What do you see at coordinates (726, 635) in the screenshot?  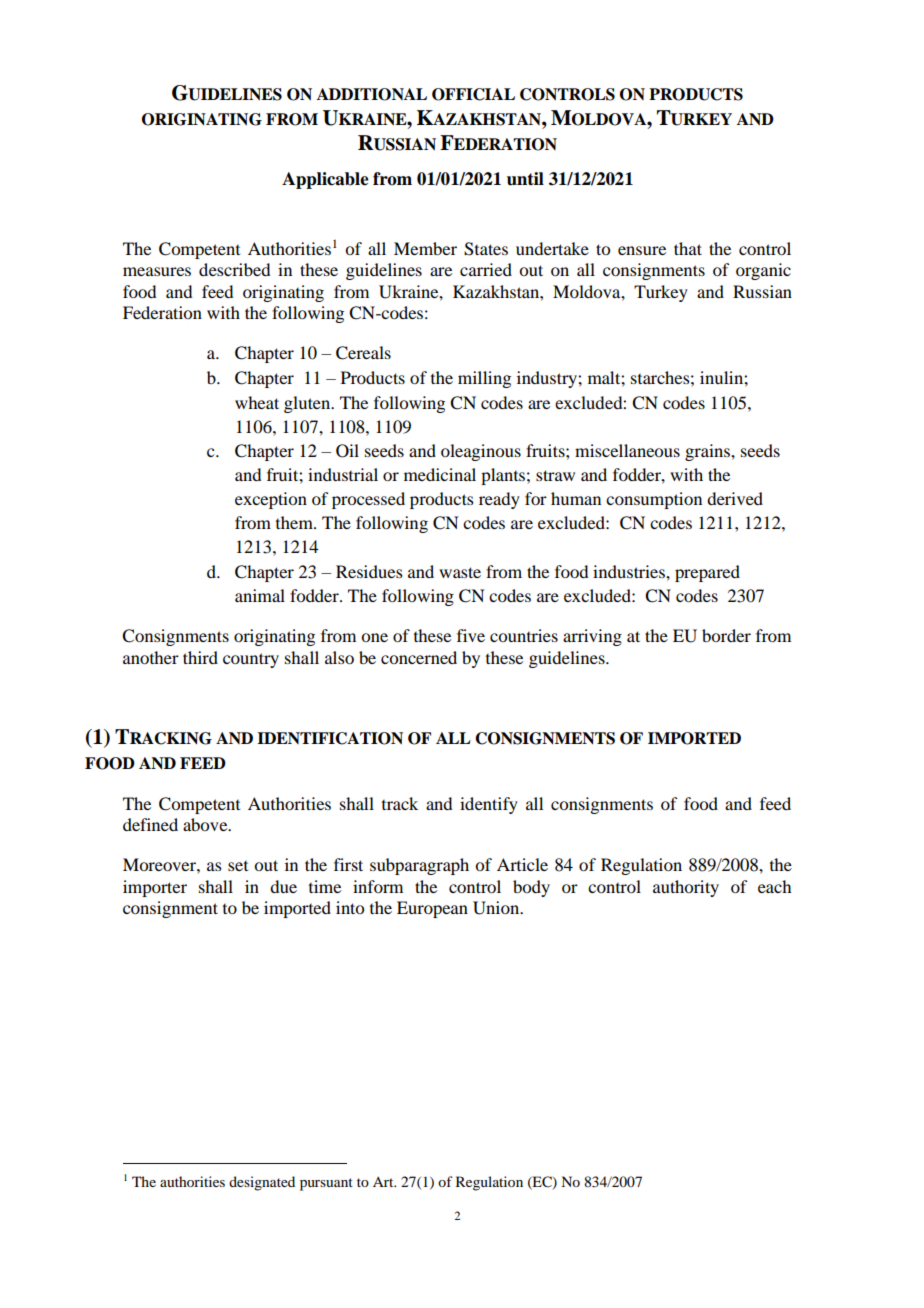 I see `border` at bounding box center [726, 635].
